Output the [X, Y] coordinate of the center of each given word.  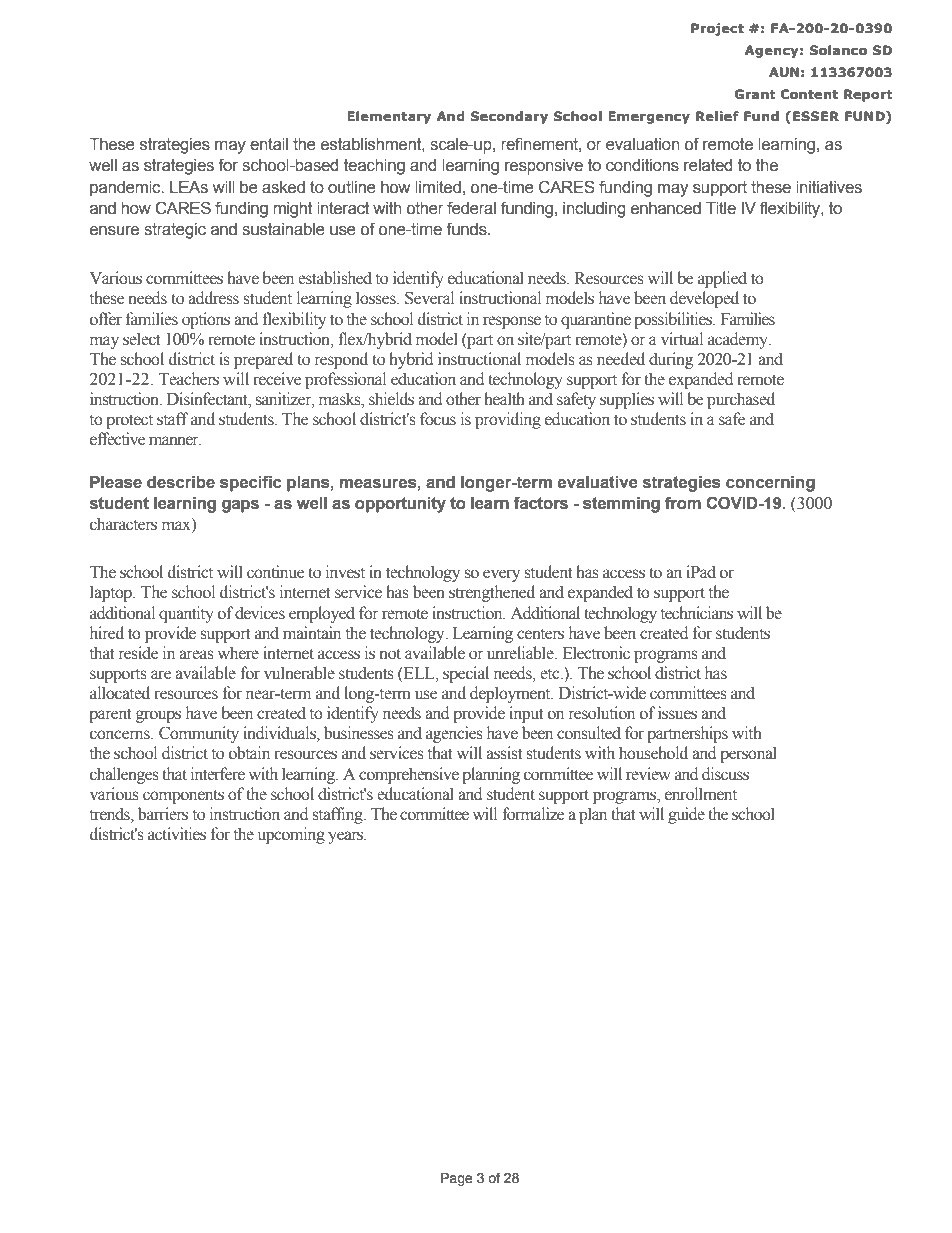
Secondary [509, 117]
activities [177, 834]
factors [541, 503]
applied [722, 279]
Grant [755, 94]
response [512, 322]
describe [181, 482]
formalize [533, 814]
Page [457, 1179]
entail [269, 144]
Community [199, 734]
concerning [770, 484]
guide [686, 815]
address [213, 298]
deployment [511, 694]
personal [748, 754]
